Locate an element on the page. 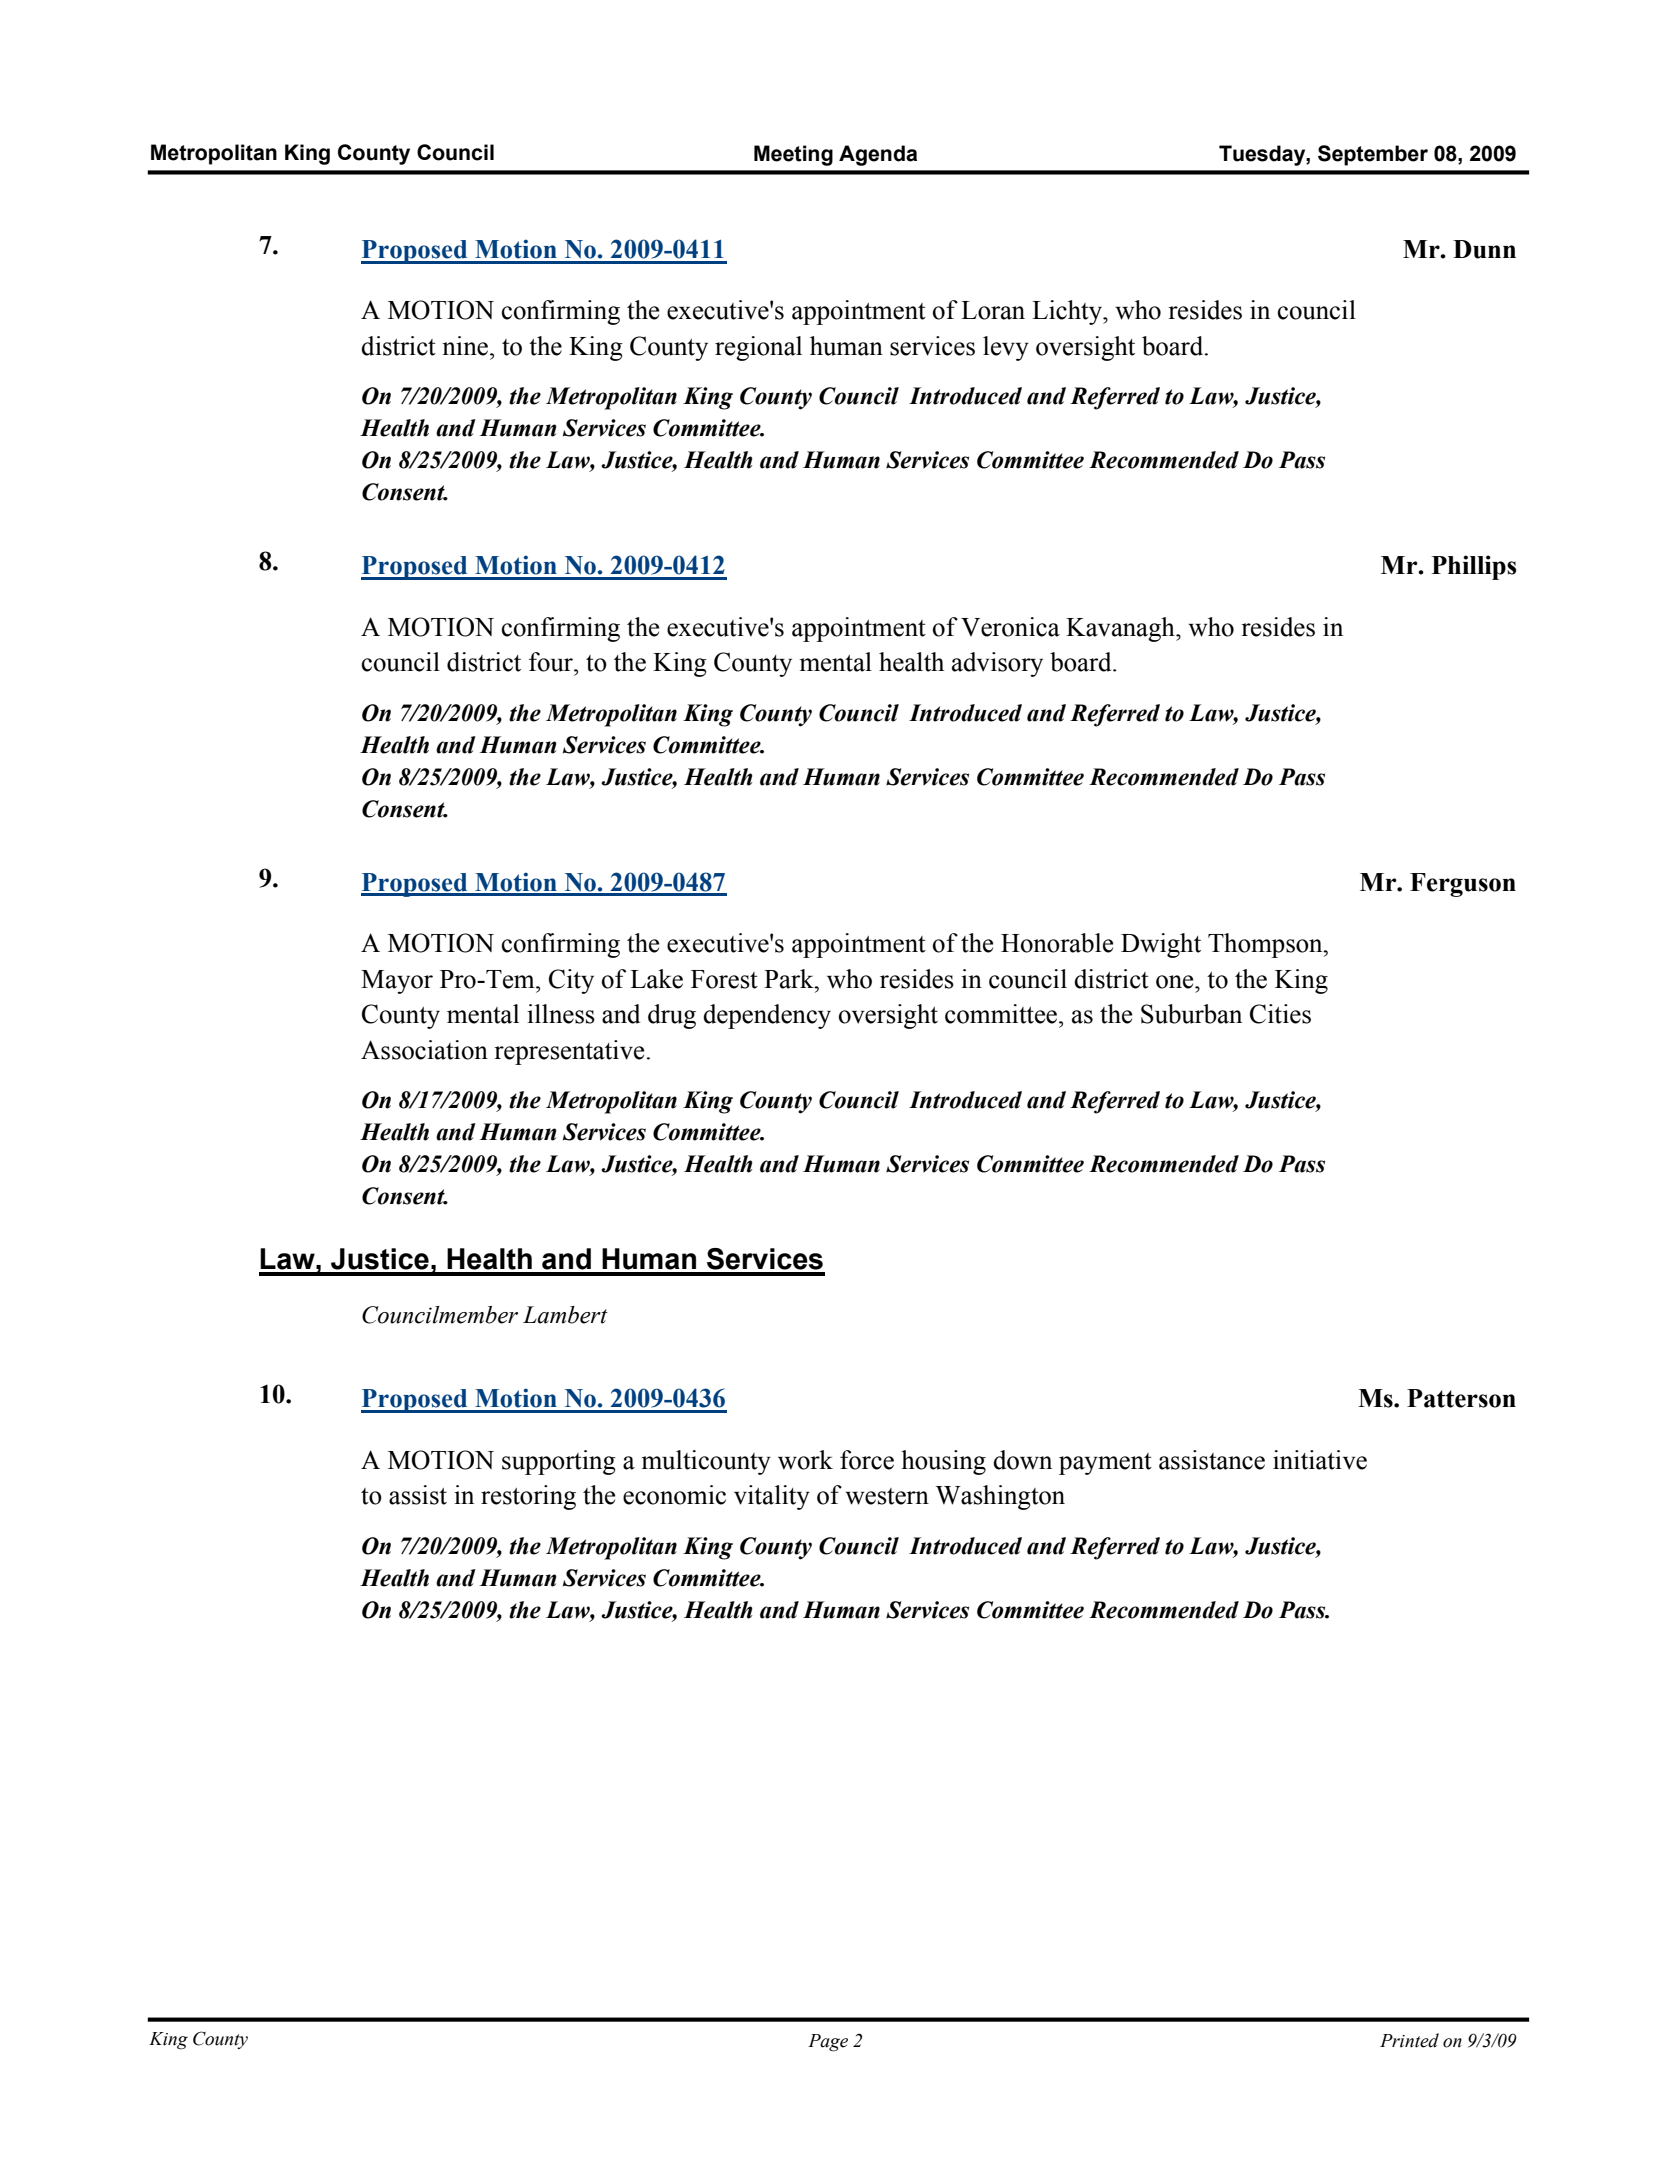  representative is located at coordinates (569, 1052).
